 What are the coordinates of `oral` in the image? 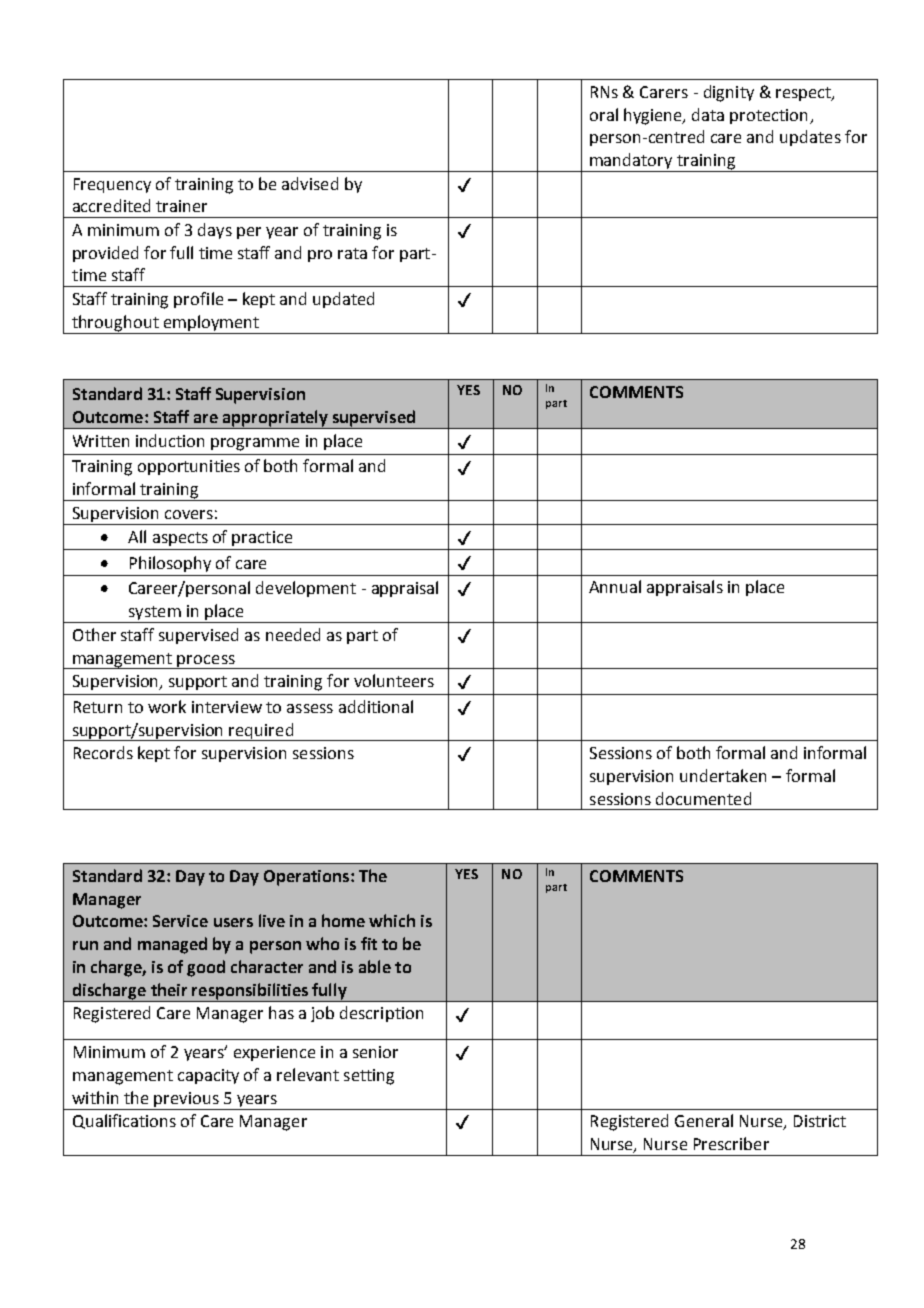 It's located at (604, 114).
